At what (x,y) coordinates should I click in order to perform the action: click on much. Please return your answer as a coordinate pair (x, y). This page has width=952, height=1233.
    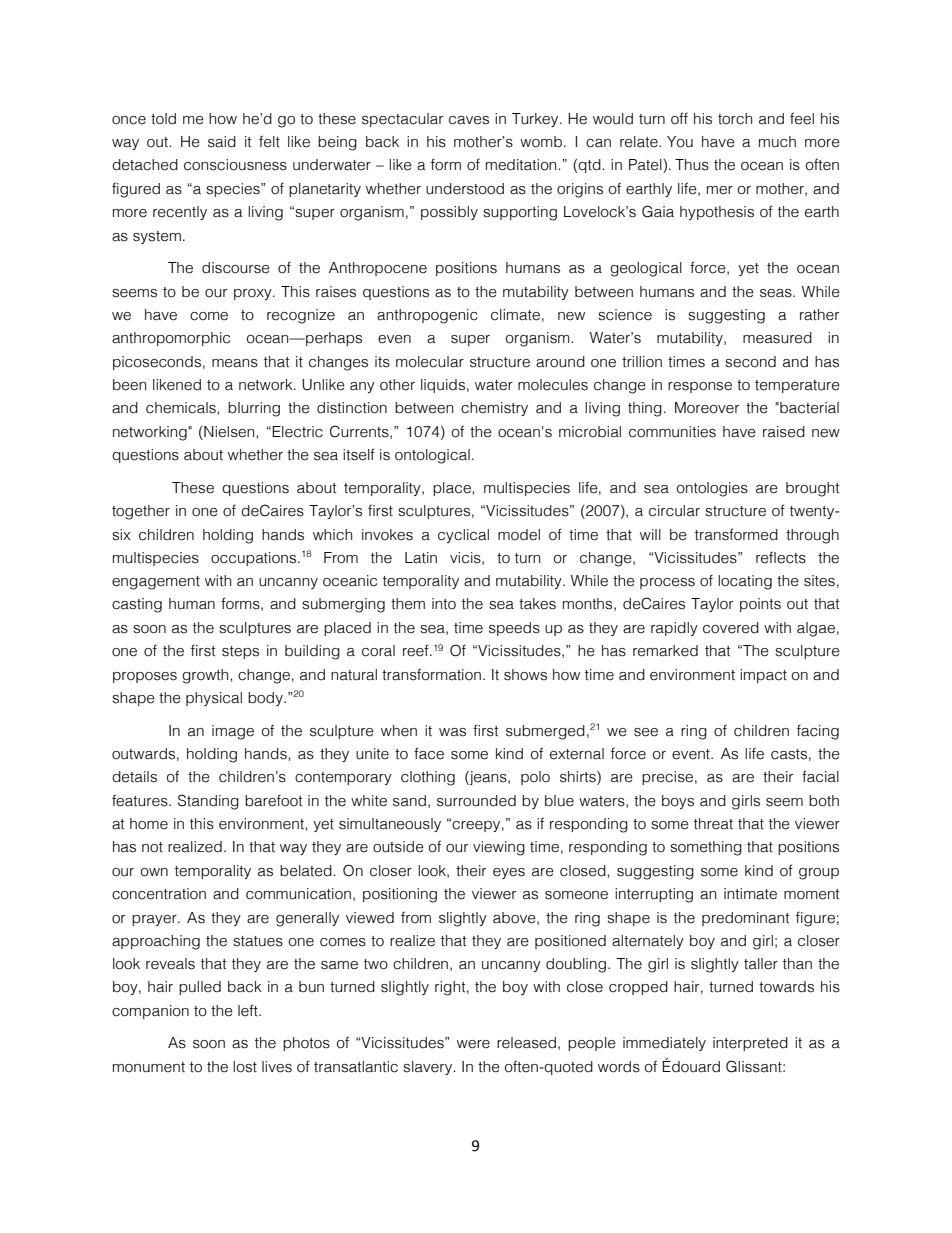
    Looking at the image, I should click on (777, 142).
